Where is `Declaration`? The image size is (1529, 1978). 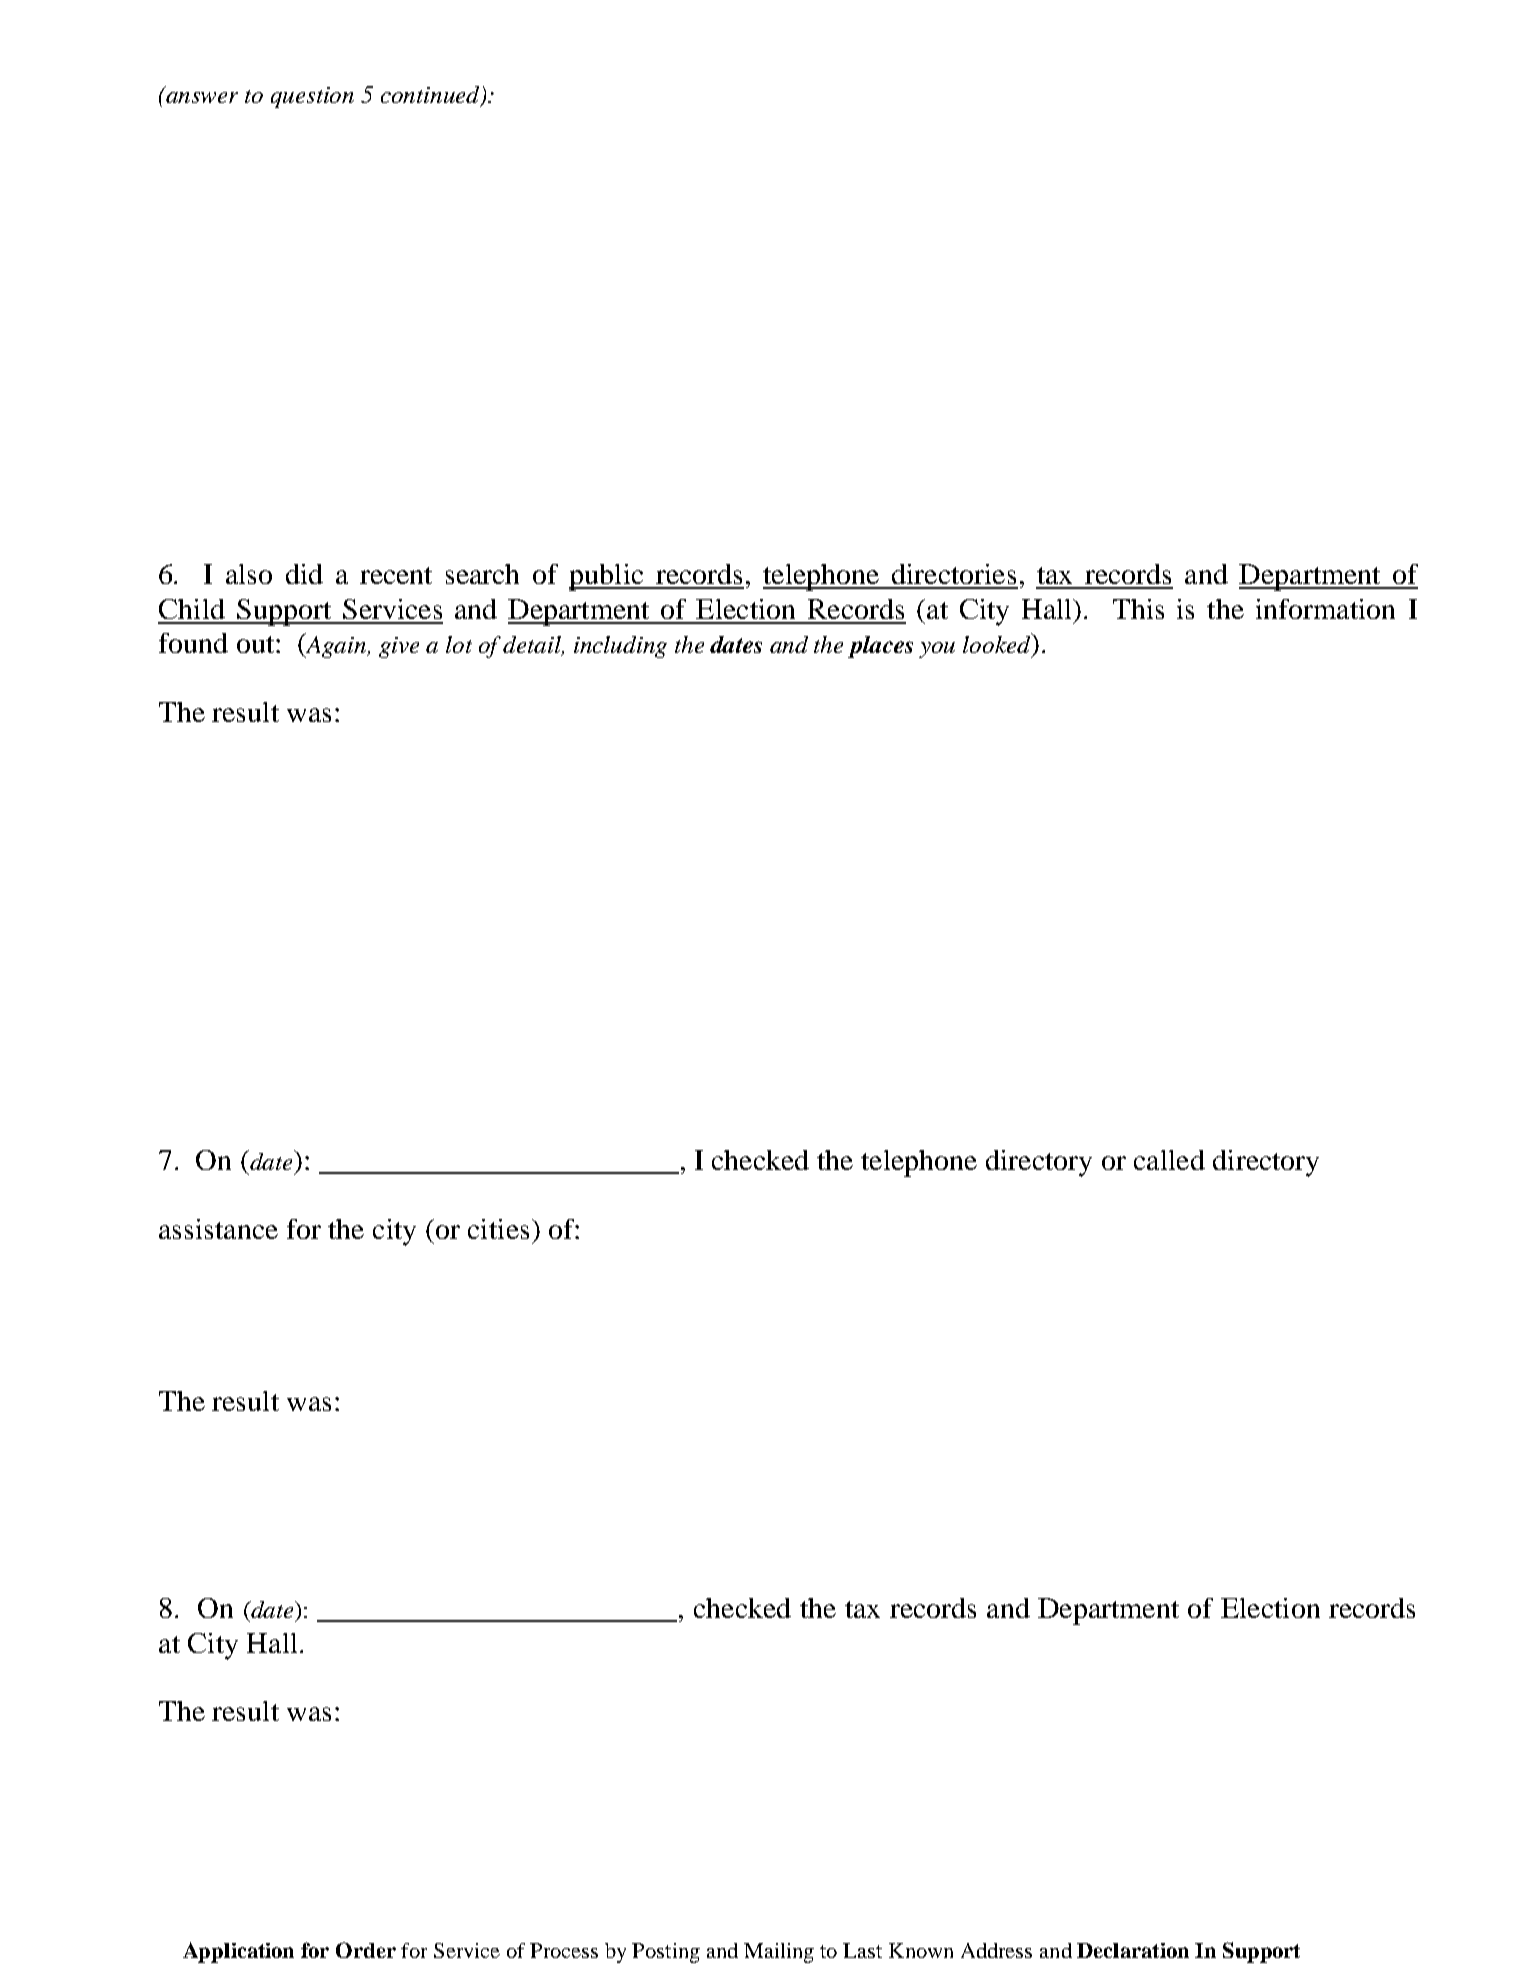 Declaration is located at coordinates (1133, 1950).
